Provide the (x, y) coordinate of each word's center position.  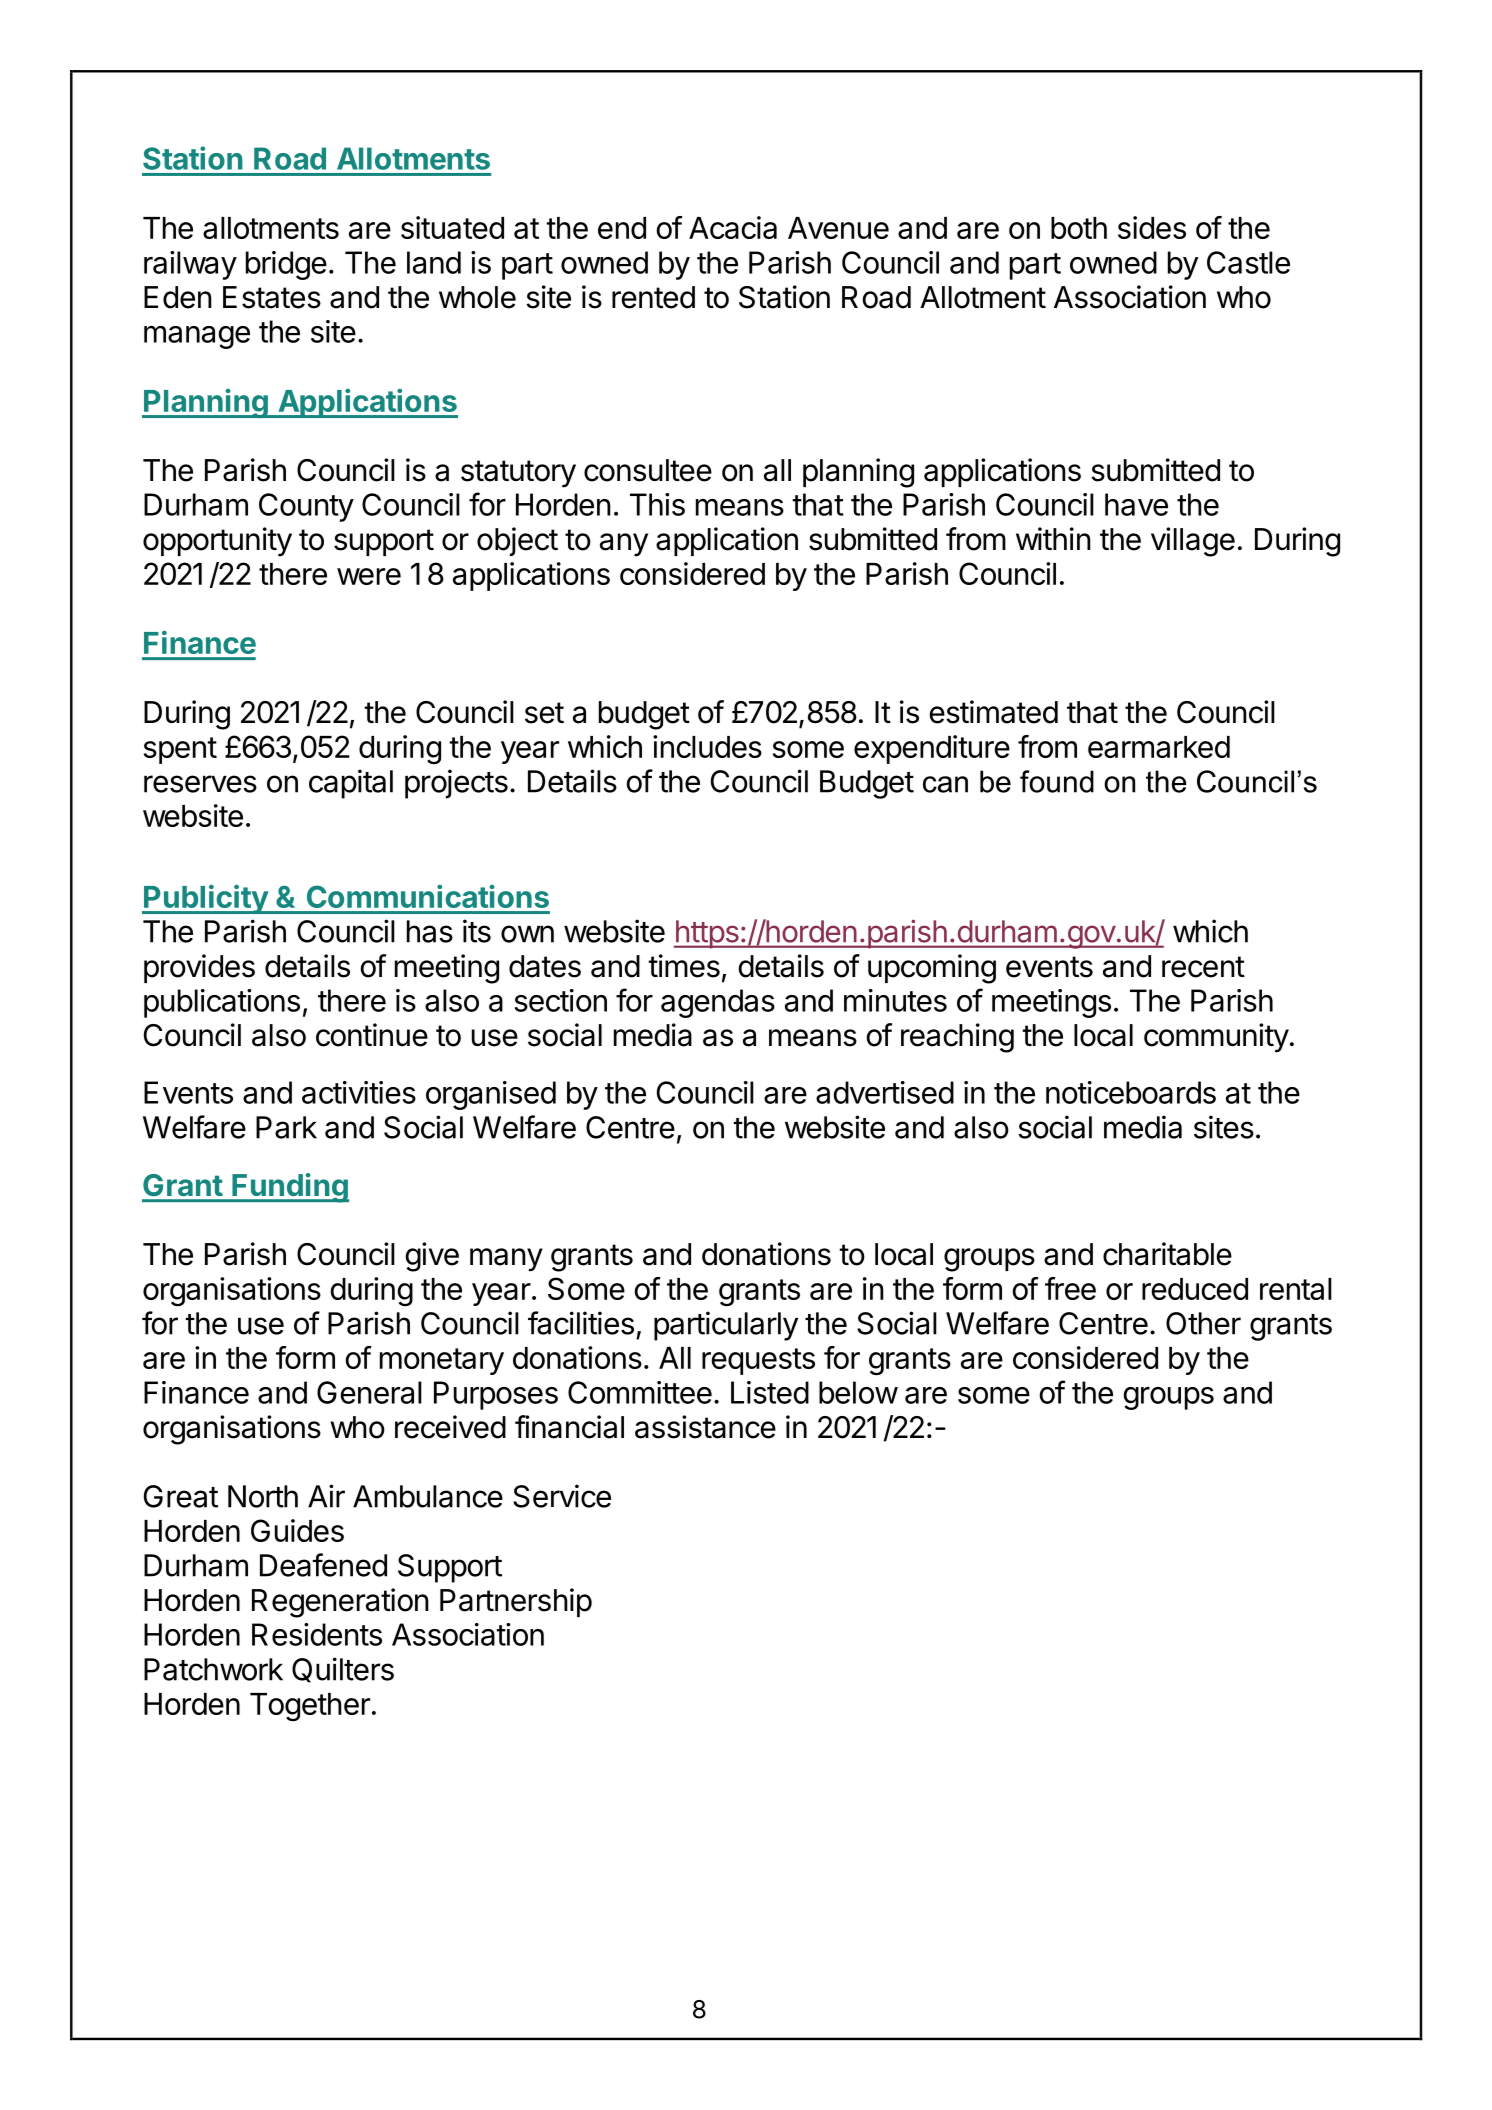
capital (351, 784)
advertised (885, 1092)
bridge (286, 265)
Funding (289, 1188)
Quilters (343, 1670)
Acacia (733, 227)
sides (1152, 227)
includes (707, 746)
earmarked (1159, 747)
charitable (1167, 1254)
